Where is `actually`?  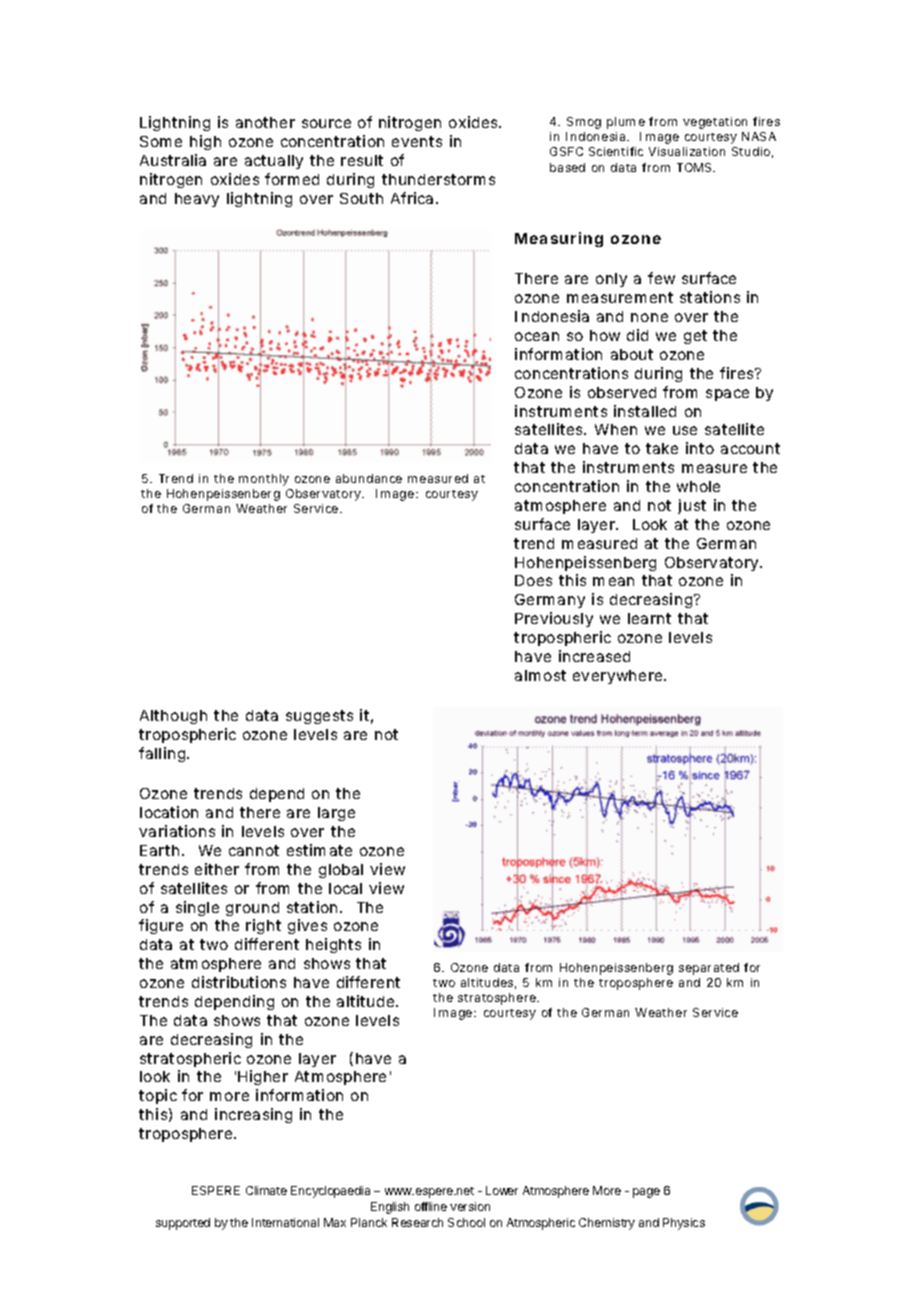
actually is located at coordinates (274, 162).
